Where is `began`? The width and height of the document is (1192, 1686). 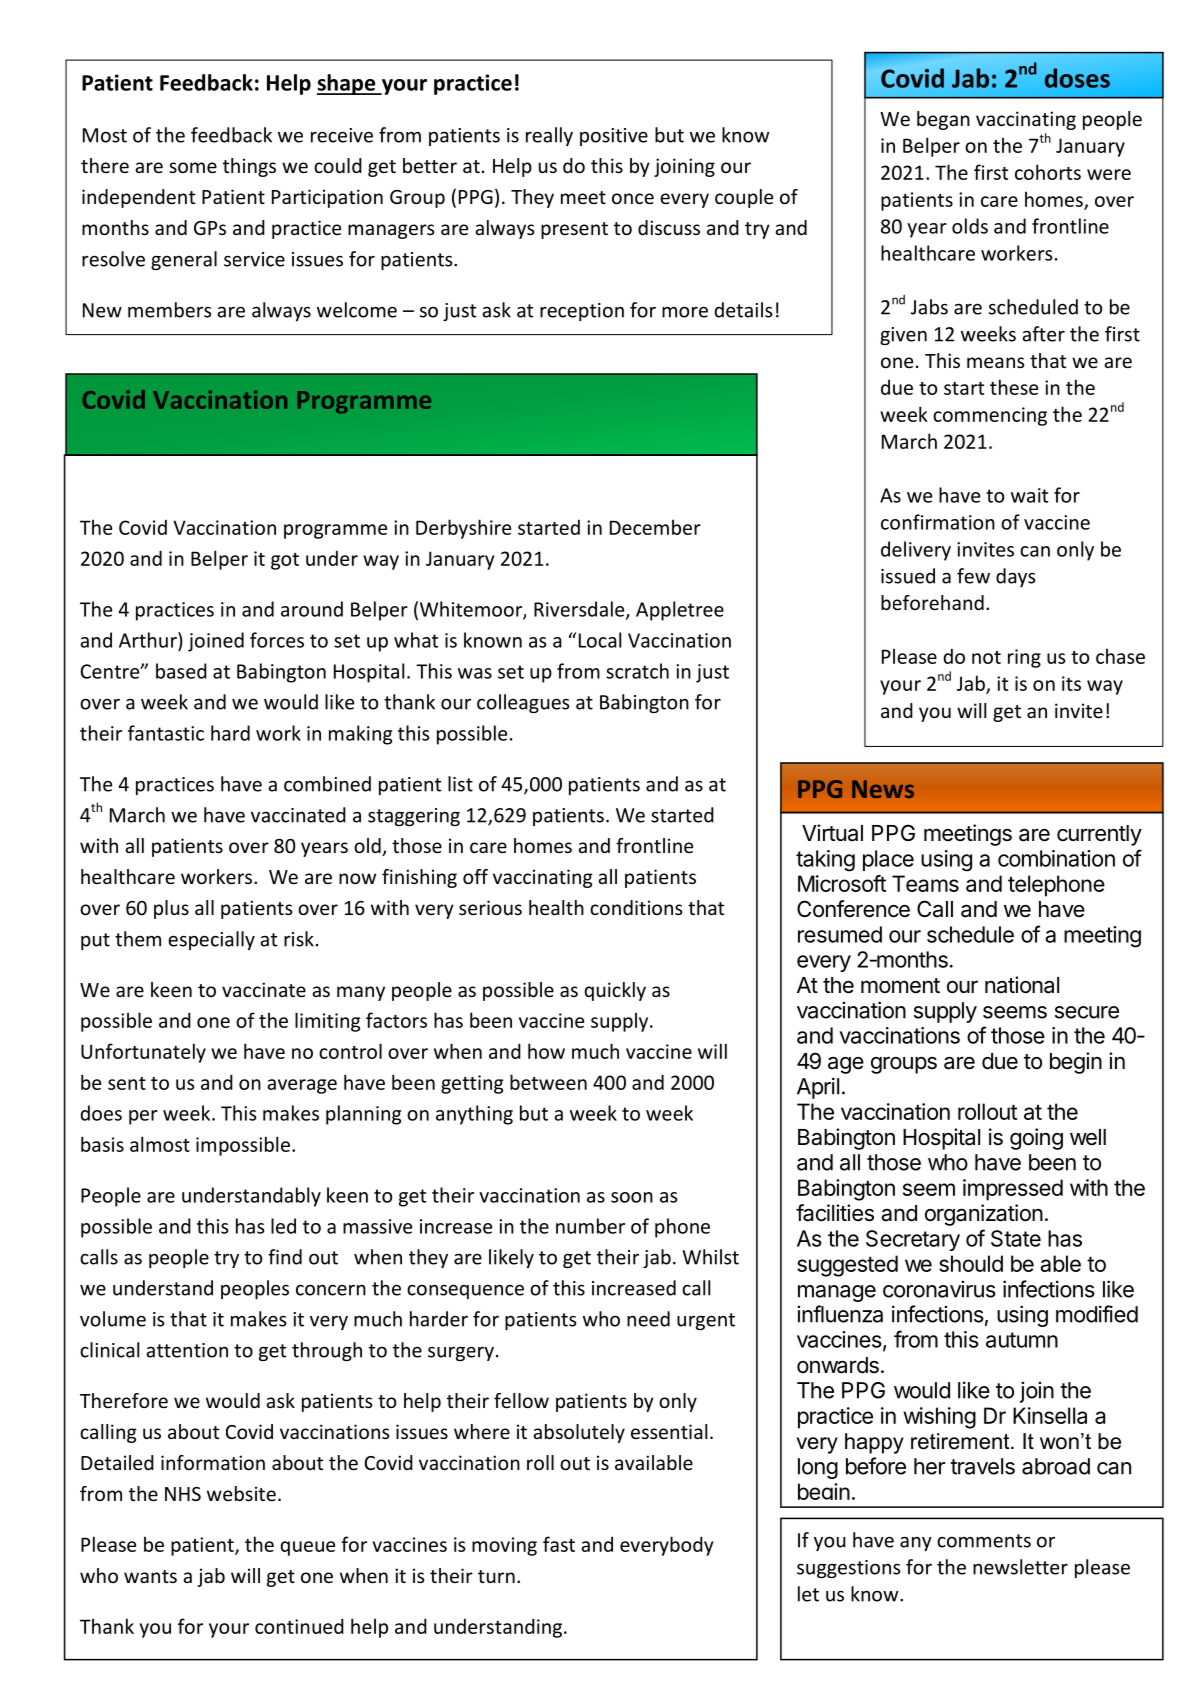 began is located at coordinates (943, 120).
